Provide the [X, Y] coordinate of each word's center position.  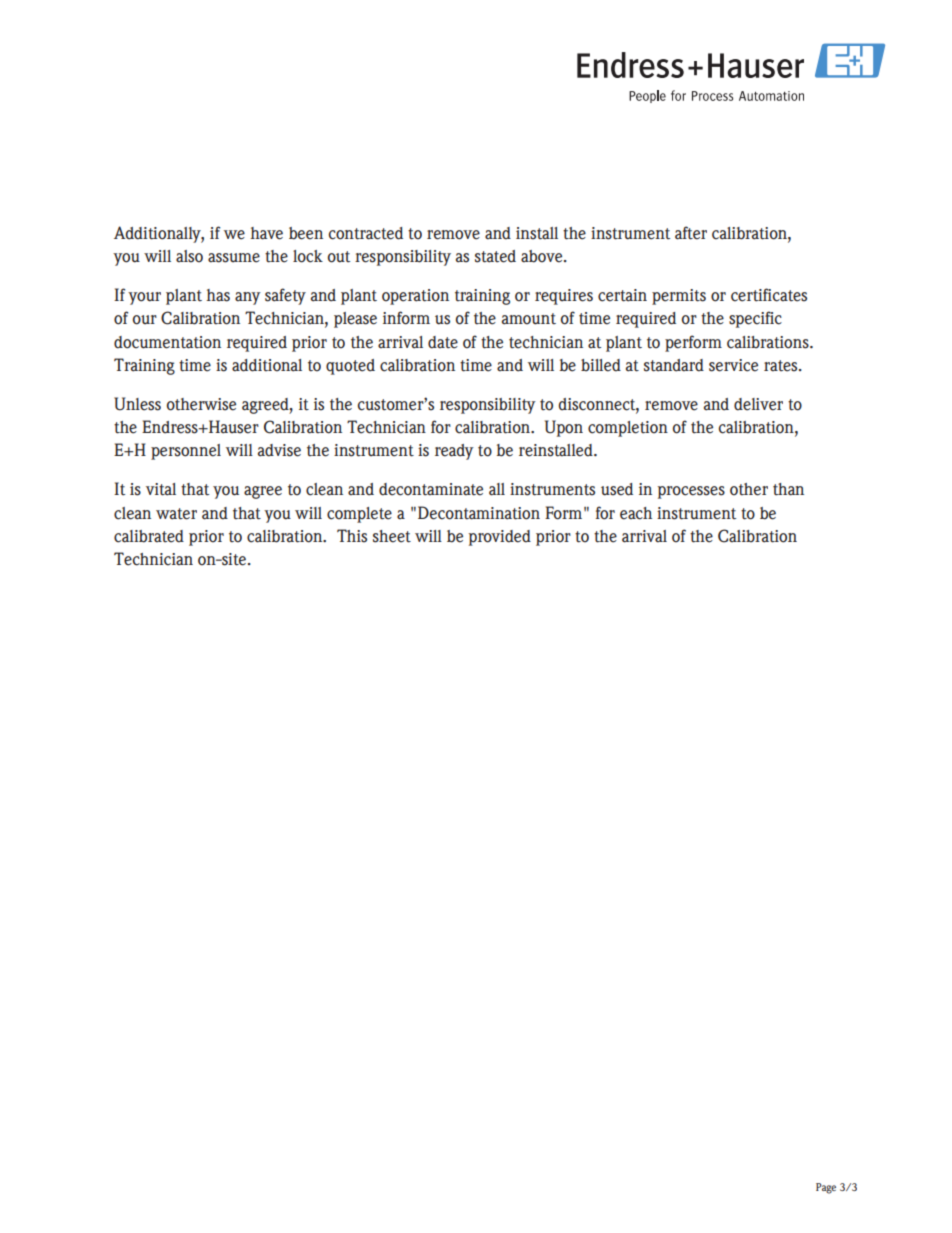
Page [826, 1188]
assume [234, 258]
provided [500, 538]
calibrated [149, 536]
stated [495, 256]
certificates [769, 295]
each [636, 513]
